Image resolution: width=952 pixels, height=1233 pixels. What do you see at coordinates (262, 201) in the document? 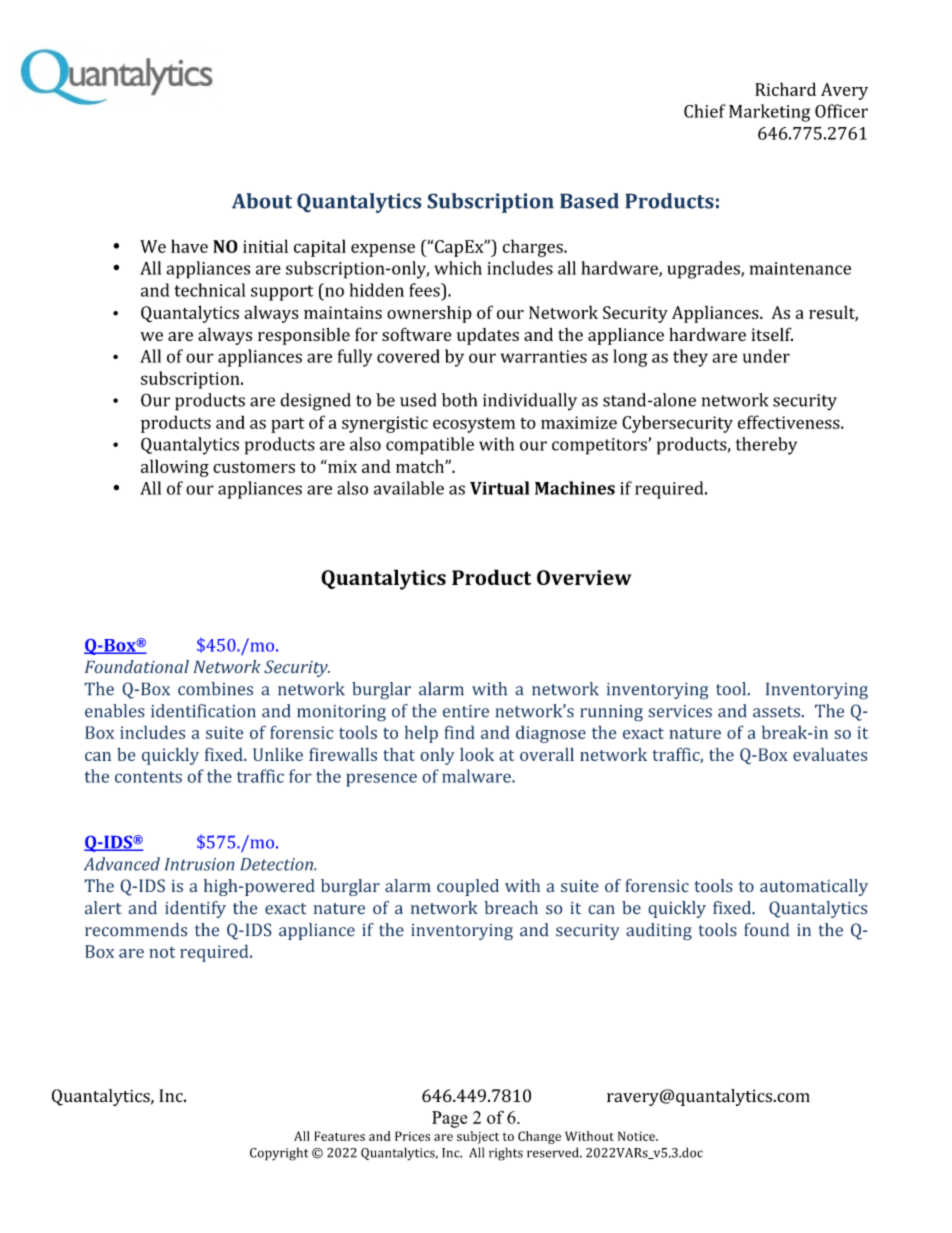
I see `About` at bounding box center [262, 201].
